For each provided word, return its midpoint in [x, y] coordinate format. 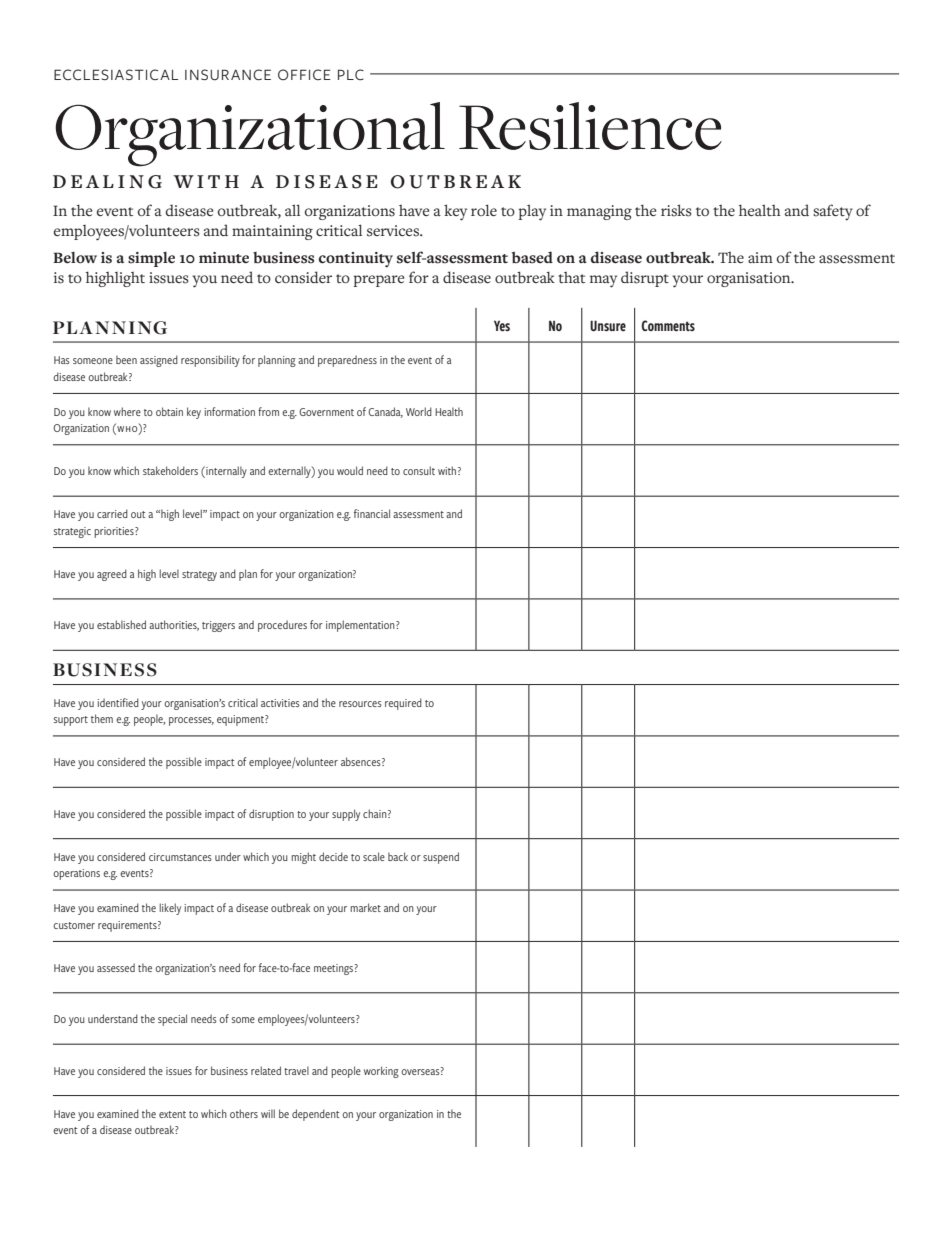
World [419, 411]
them [102, 718]
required [403, 704]
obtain [169, 411]
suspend [441, 858]
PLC [351, 74]
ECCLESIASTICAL [116, 74]
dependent [315, 1115]
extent [172, 1114]
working [381, 1072]
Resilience [590, 126]
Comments [668, 326]
